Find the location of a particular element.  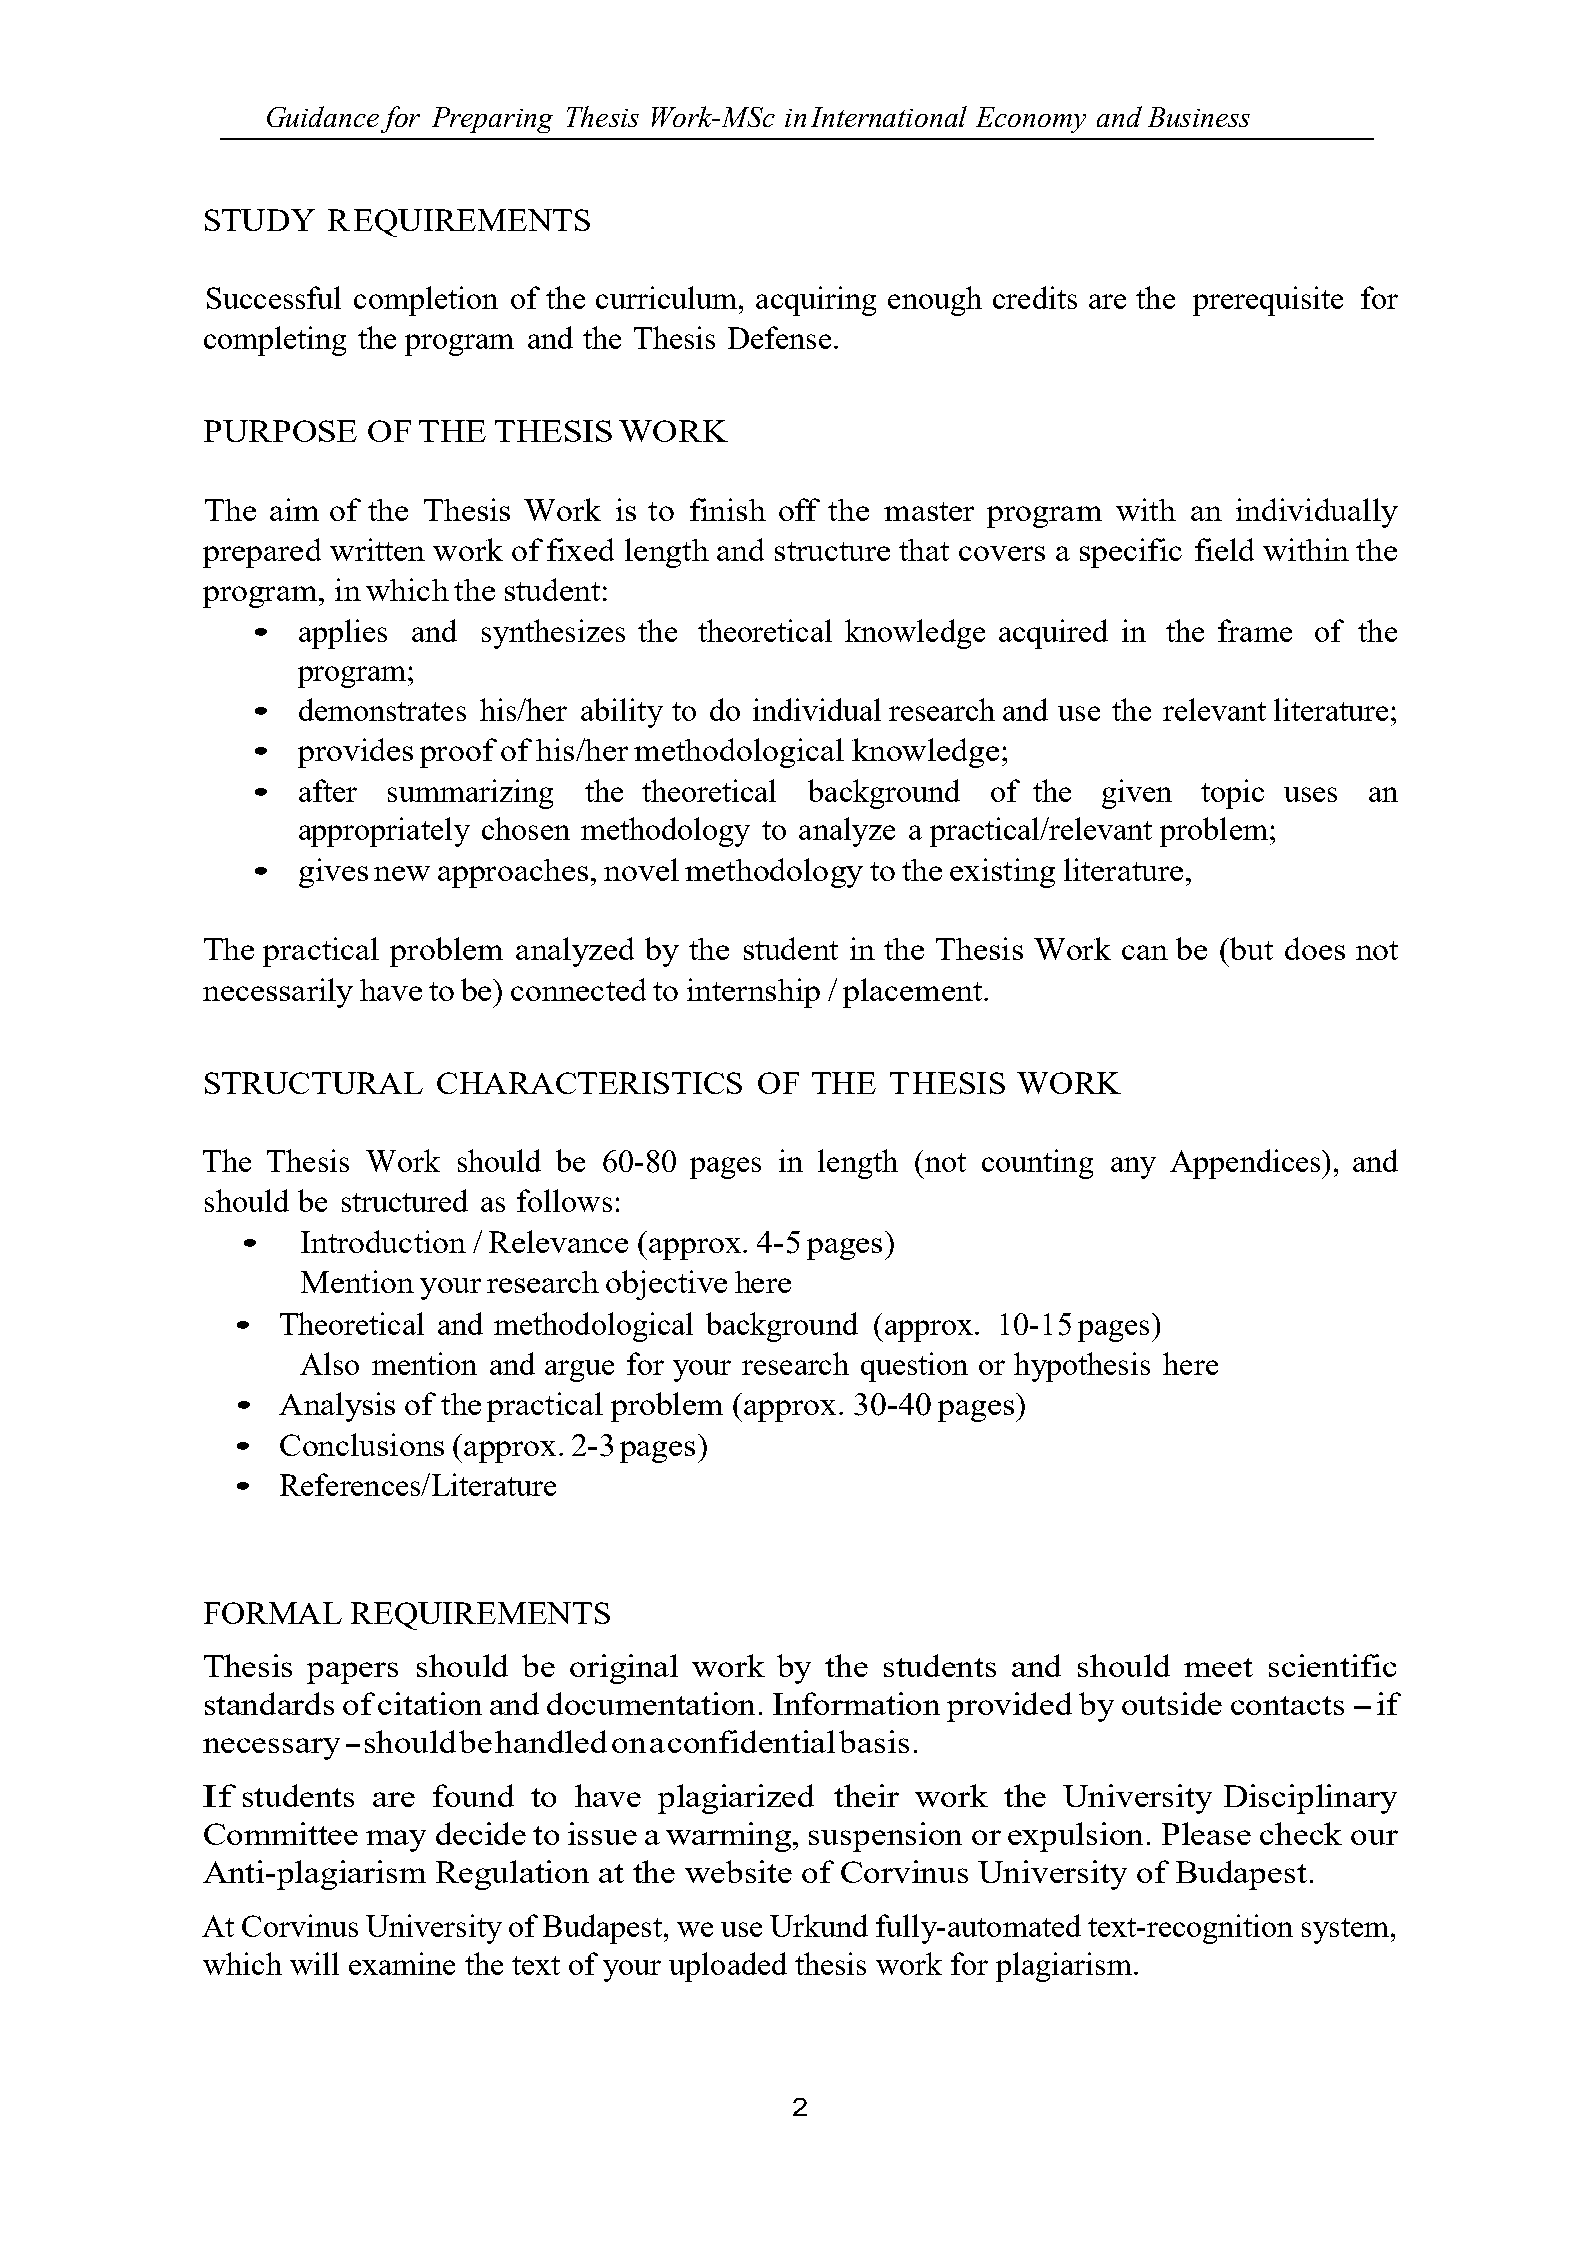

STRUCTURAL is located at coordinates (314, 1083).
